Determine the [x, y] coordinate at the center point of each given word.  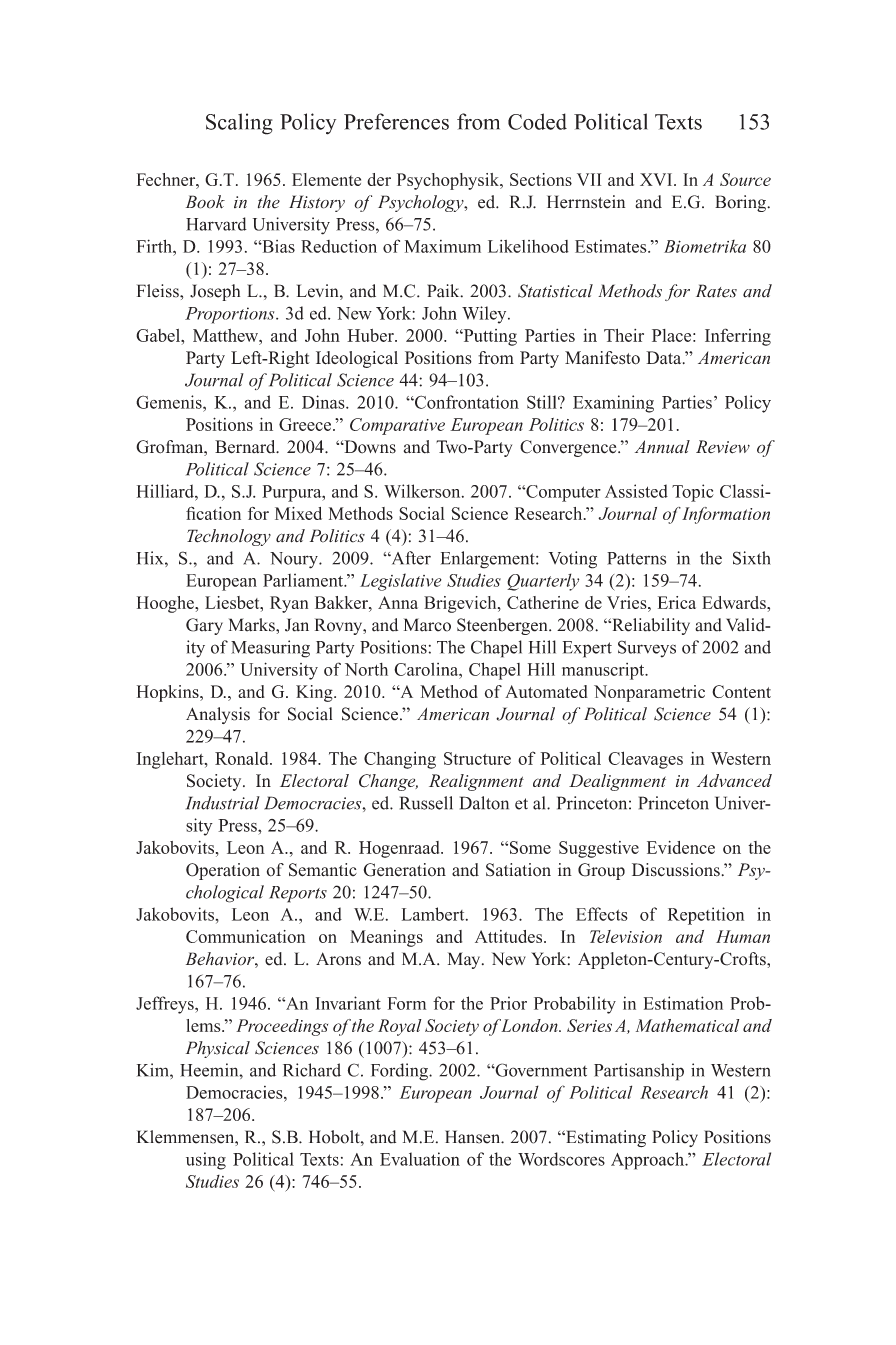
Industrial [223, 803]
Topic [693, 493]
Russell [426, 803]
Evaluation [420, 1159]
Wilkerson [423, 491]
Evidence [681, 847]
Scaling [239, 124]
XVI [657, 179]
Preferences [396, 121]
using [206, 1161]
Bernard [246, 447]
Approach [649, 1161]
